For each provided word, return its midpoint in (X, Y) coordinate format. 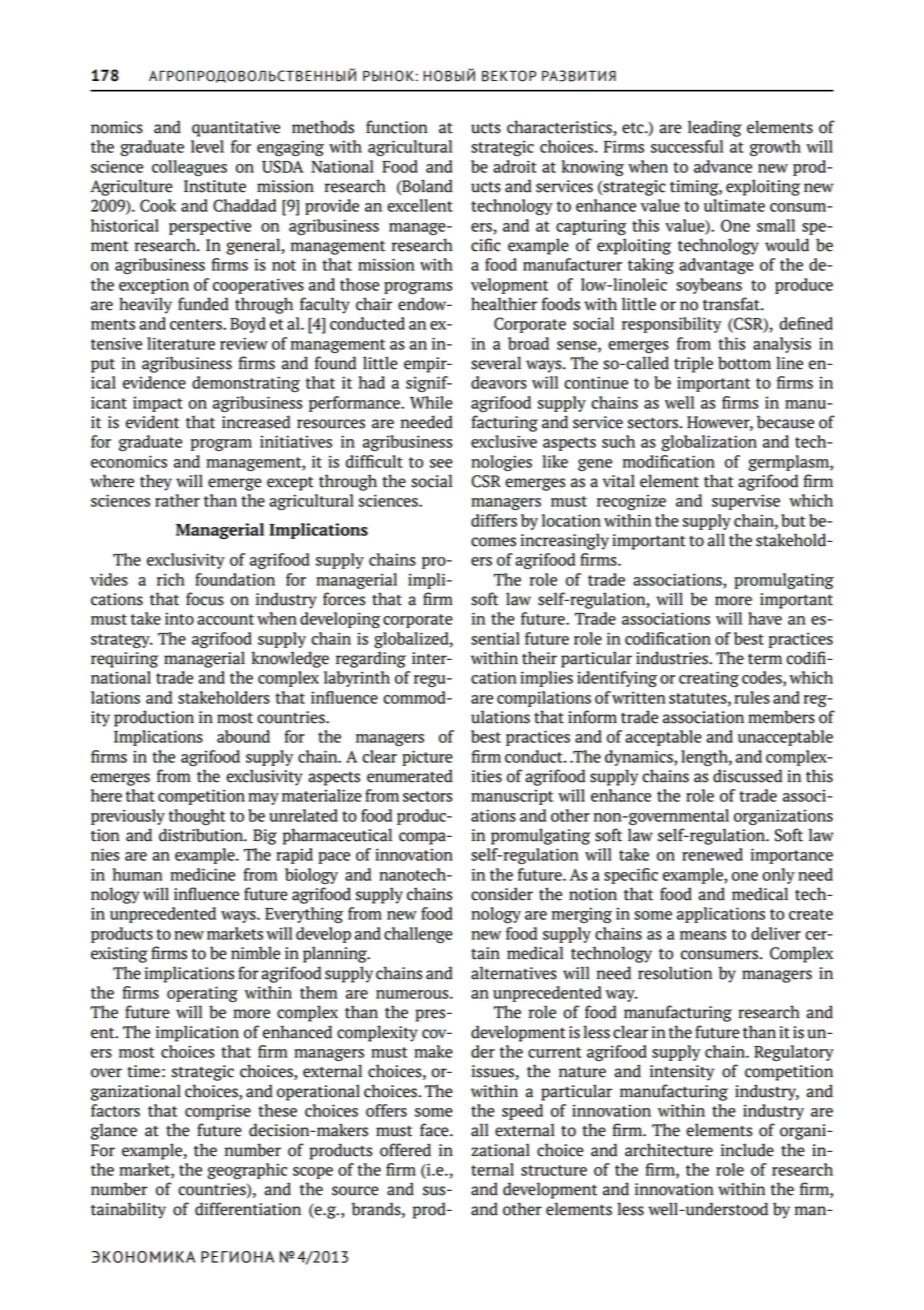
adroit (515, 166)
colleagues (189, 168)
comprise (218, 1112)
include (747, 1150)
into (179, 618)
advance (723, 166)
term (765, 659)
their (539, 658)
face (435, 1130)
